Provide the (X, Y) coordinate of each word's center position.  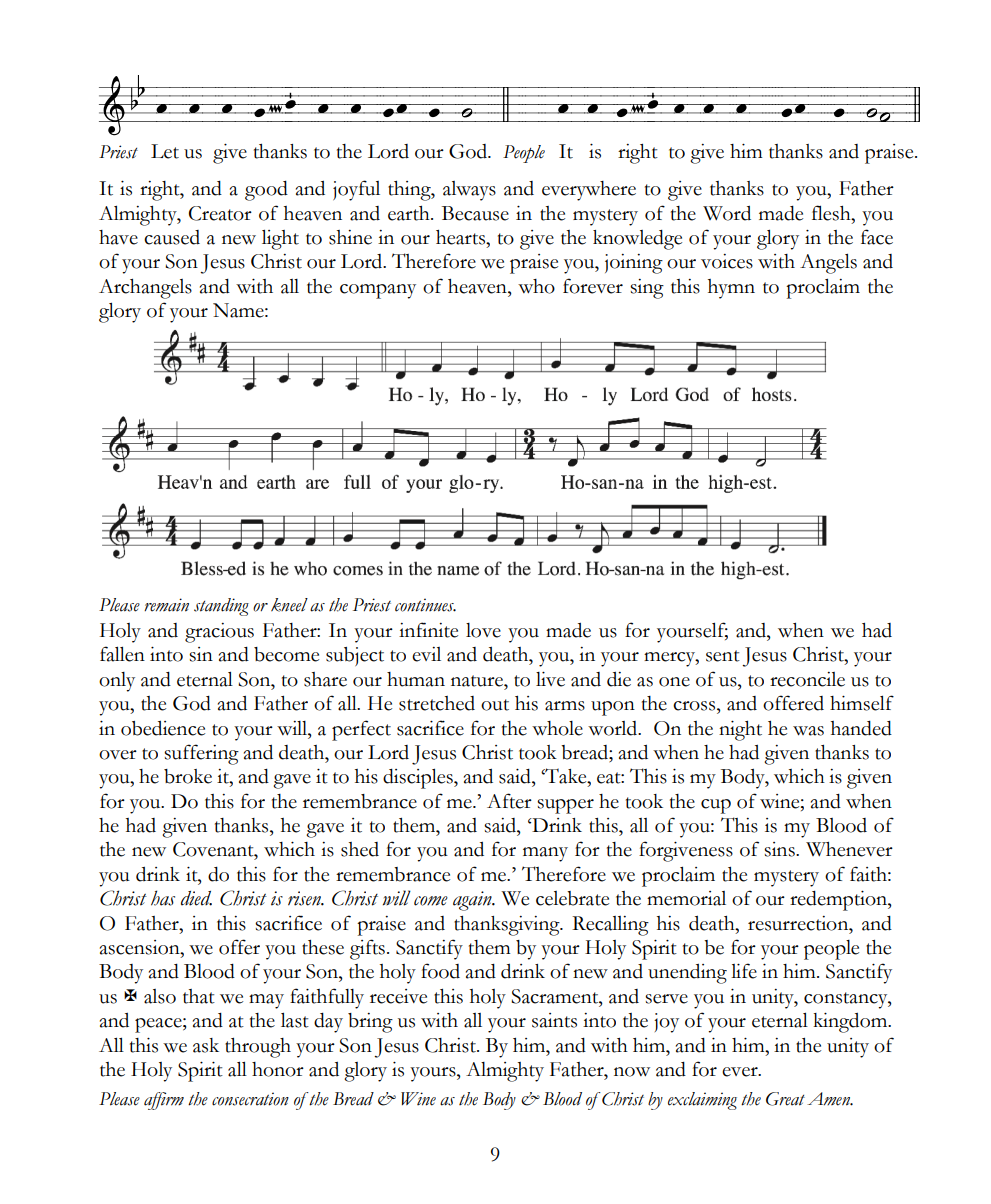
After (509, 801)
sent (723, 656)
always (469, 191)
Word (727, 213)
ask (206, 1045)
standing (221, 607)
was (808, 731)
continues (425, 605)
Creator (220, 213)
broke (188, 776)
